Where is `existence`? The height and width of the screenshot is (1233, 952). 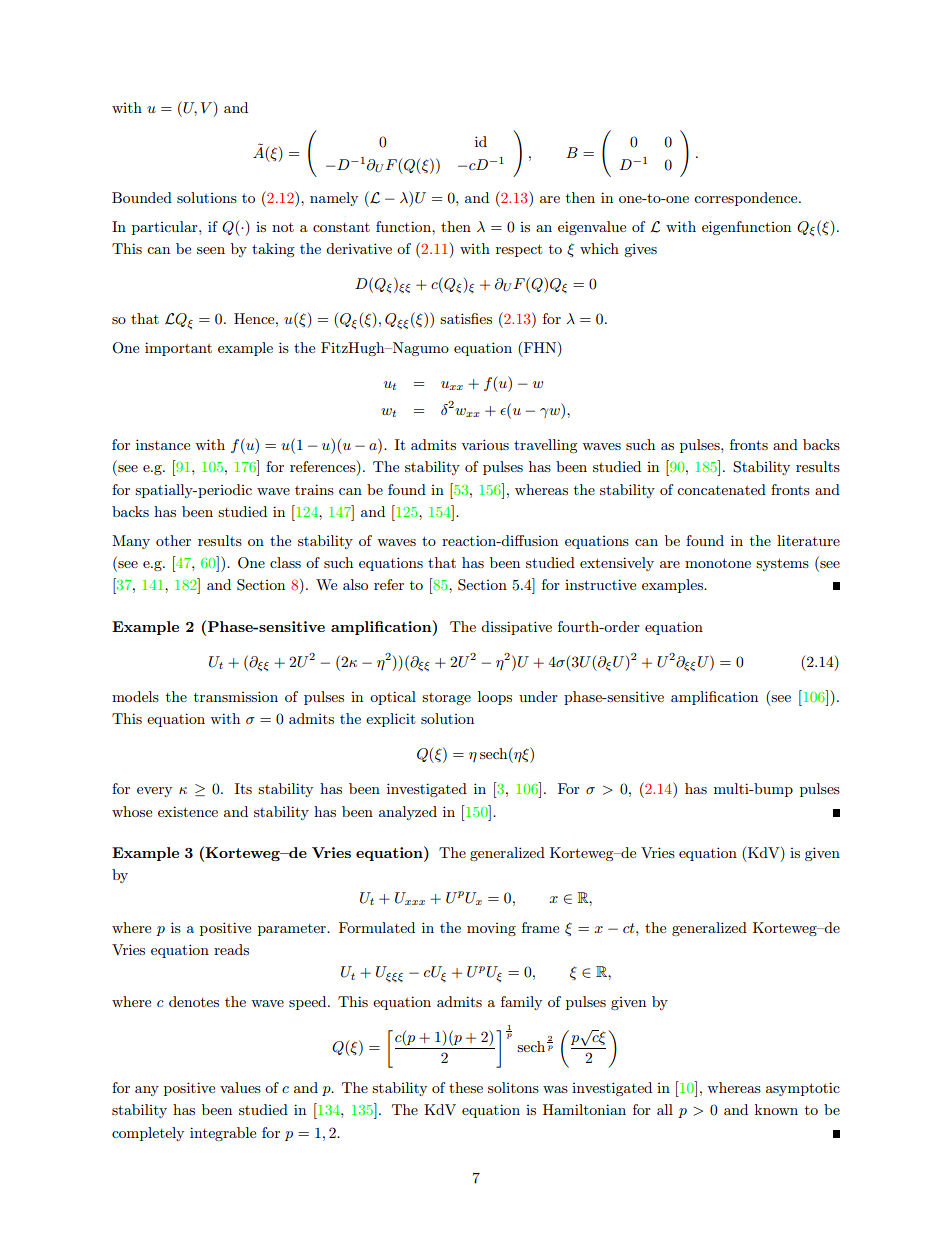
existence is located at coordinates (188, 811).
